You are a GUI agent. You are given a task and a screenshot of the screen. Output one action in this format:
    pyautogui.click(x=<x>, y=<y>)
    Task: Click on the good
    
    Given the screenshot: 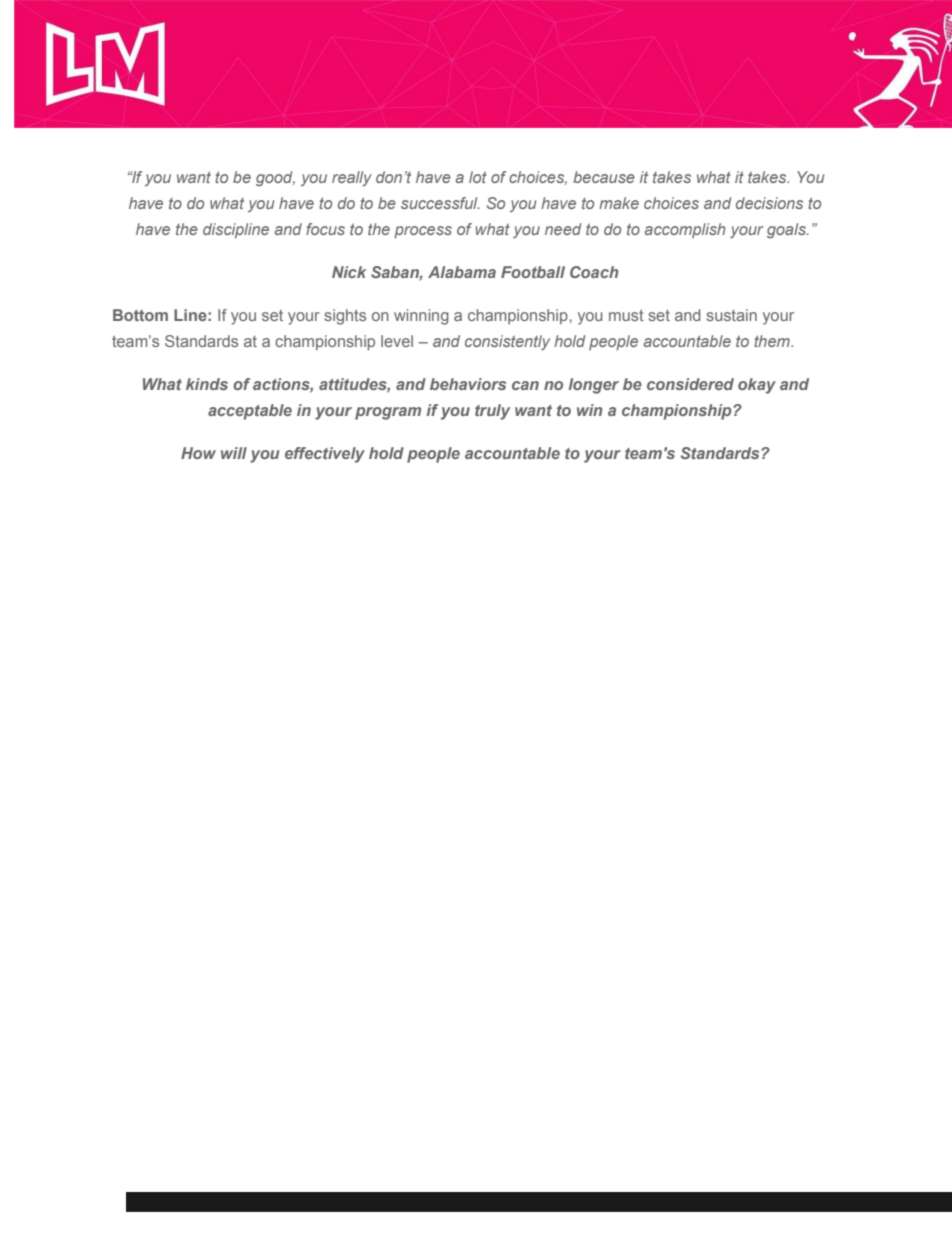 What is the action you would take?
    pyautogui.click(x=275, y=178)
